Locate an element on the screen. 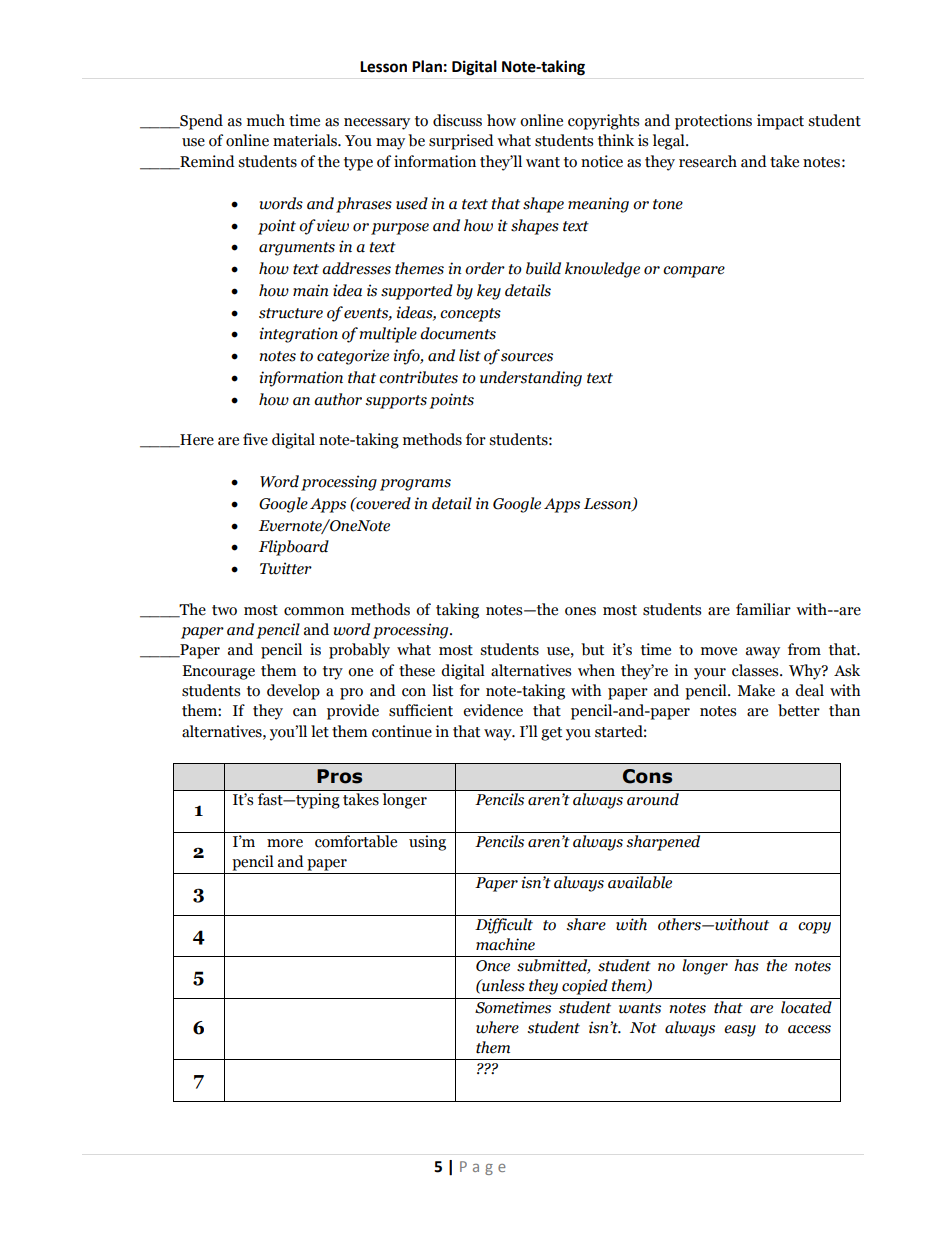 The width and height of the screenshot is (952, 1233). discuss is located at coordinates (457, 120).
